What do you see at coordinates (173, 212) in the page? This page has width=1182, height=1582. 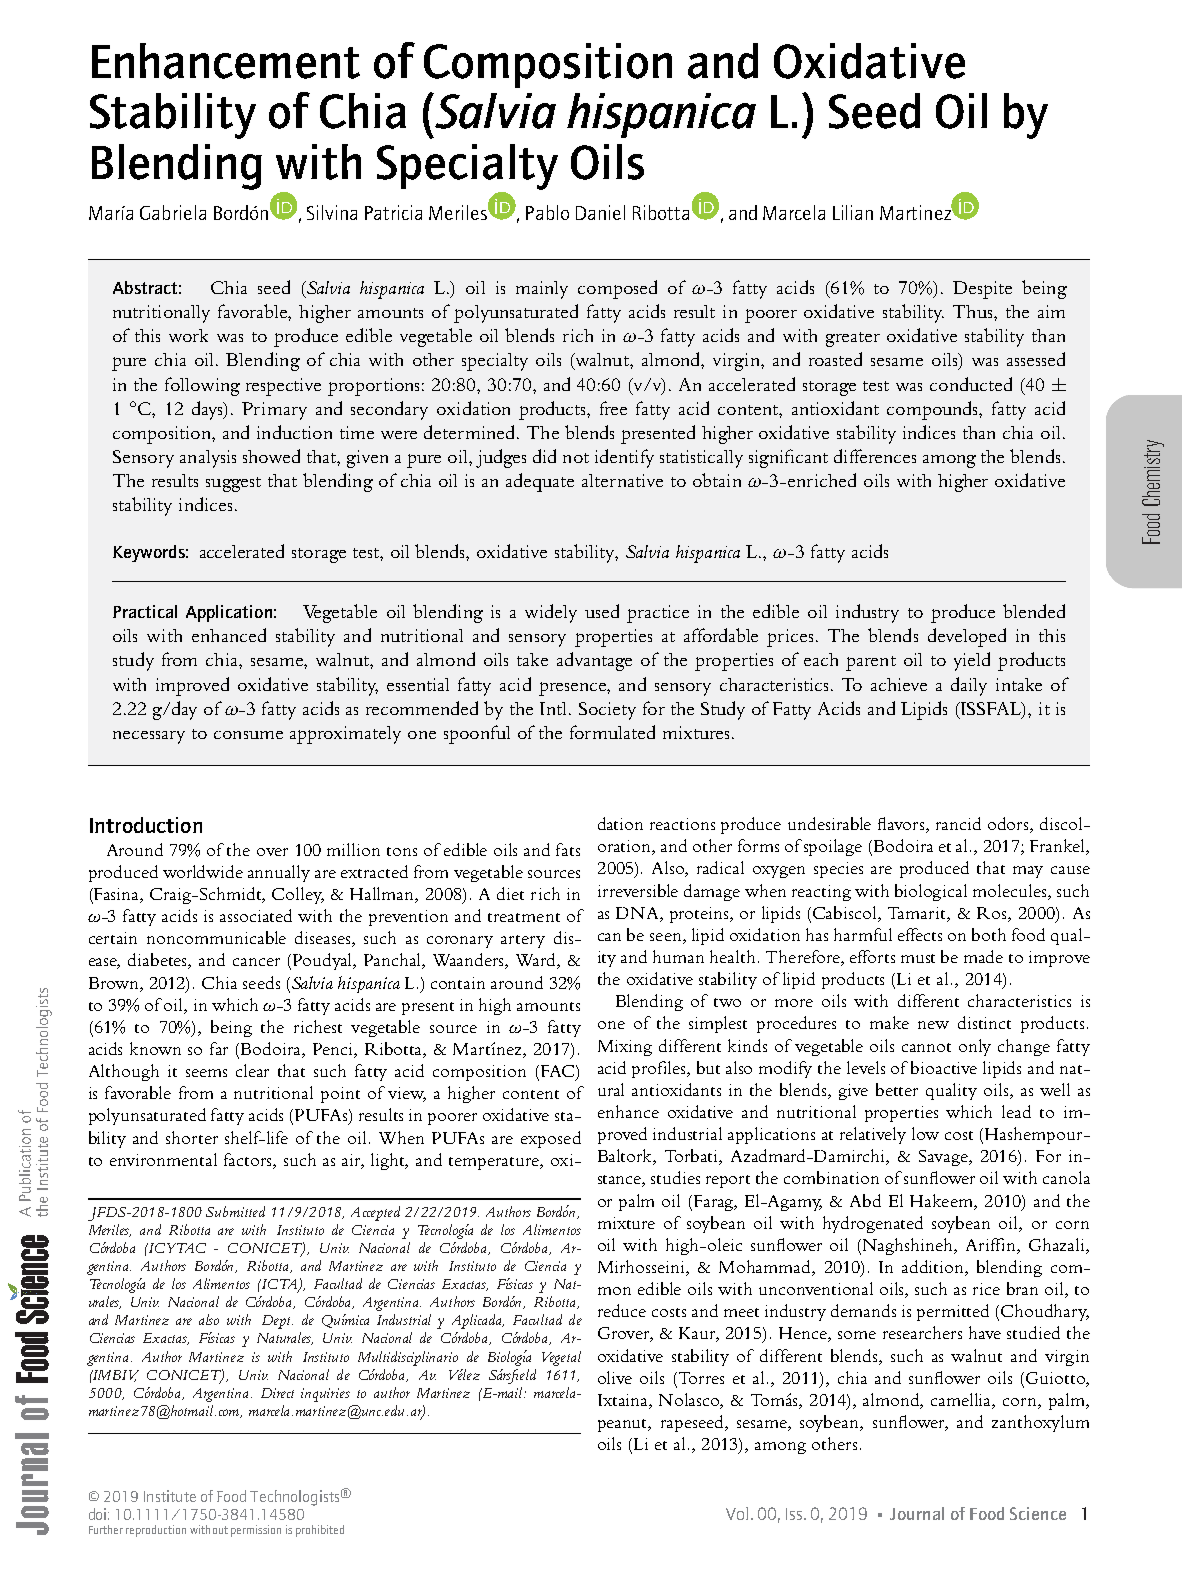 I see `Gabriela` at bounding box center [173, 212].
